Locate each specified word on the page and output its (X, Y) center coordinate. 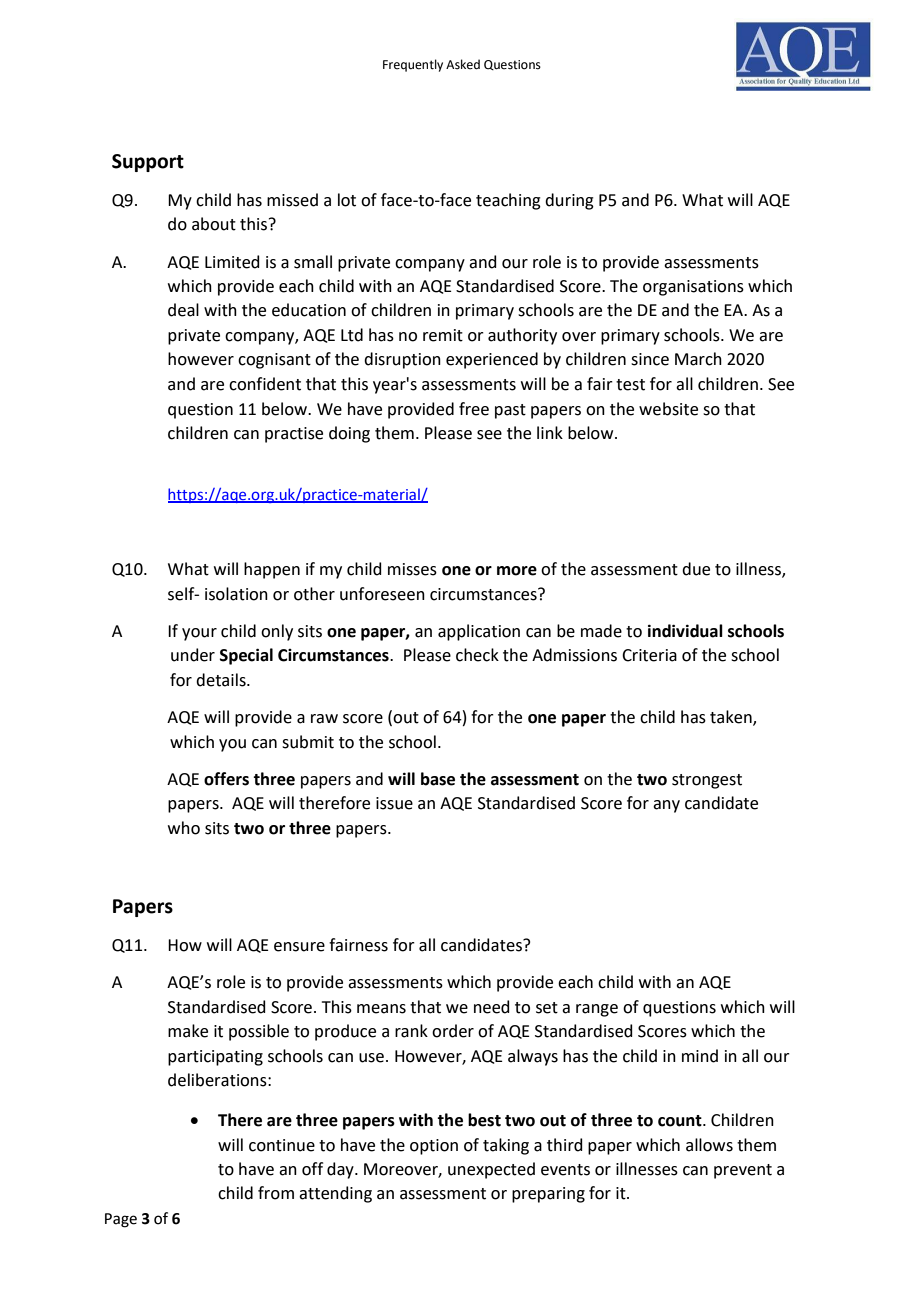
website (668, 409)
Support (148, 163)
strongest (707, 781)
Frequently (413, 65)
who (184, 828)
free (474, 409)
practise (294, 435)
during (569, 201)
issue (394, 803)
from (276, 1193)
